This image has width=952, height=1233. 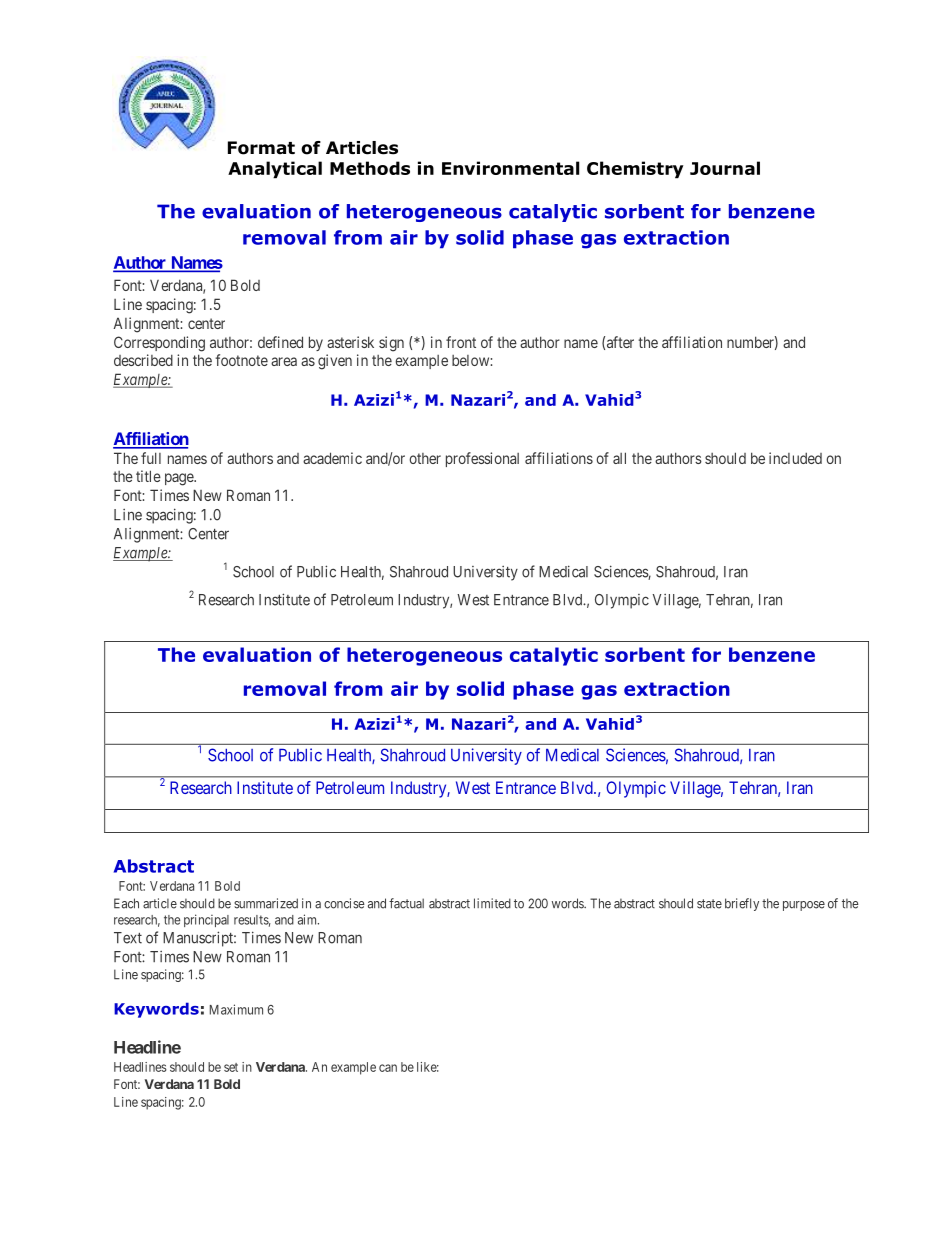 I want to click on Environmental, so click(x=510, y=168).
